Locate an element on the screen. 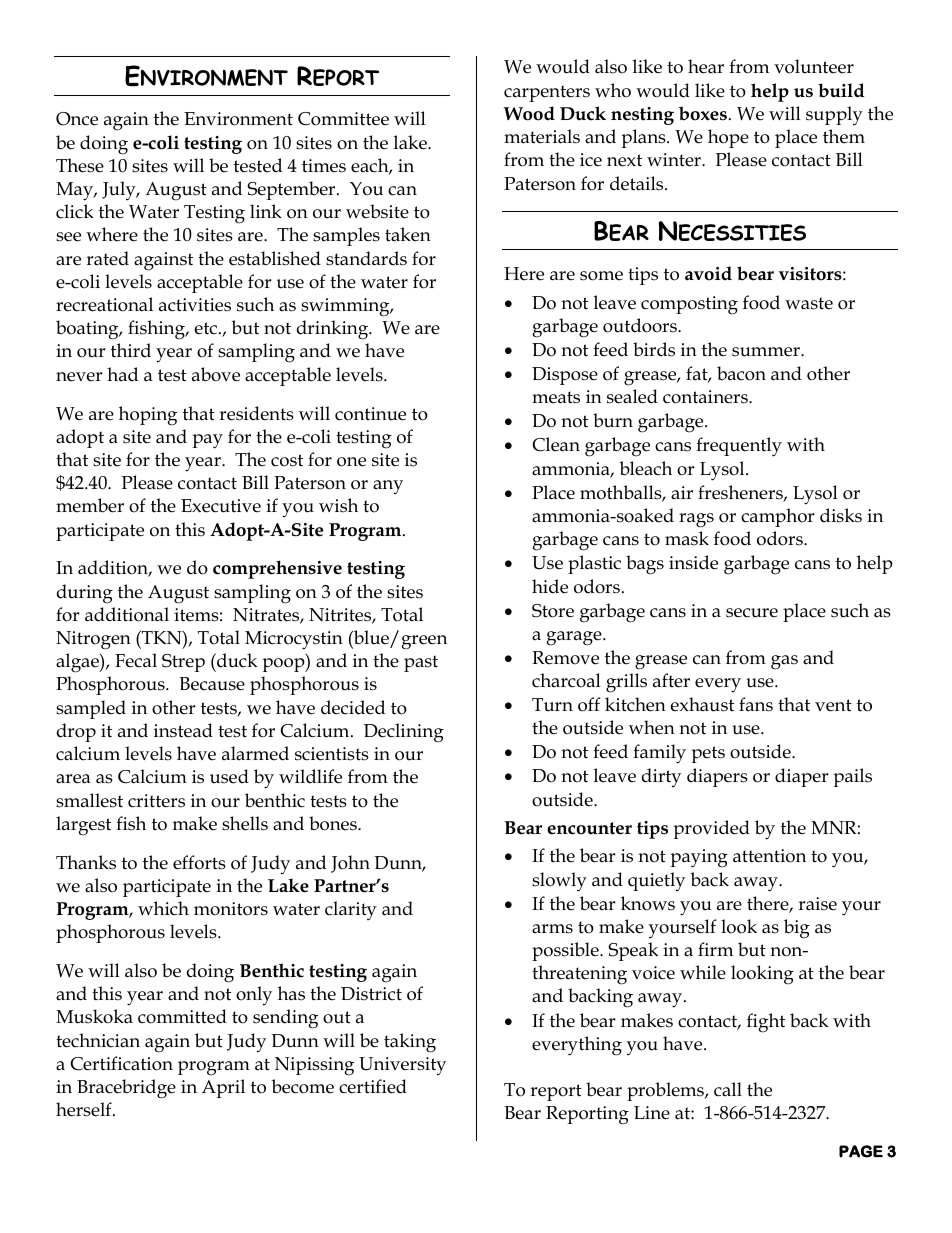  Dispose is located at coordinates (565, 376).
